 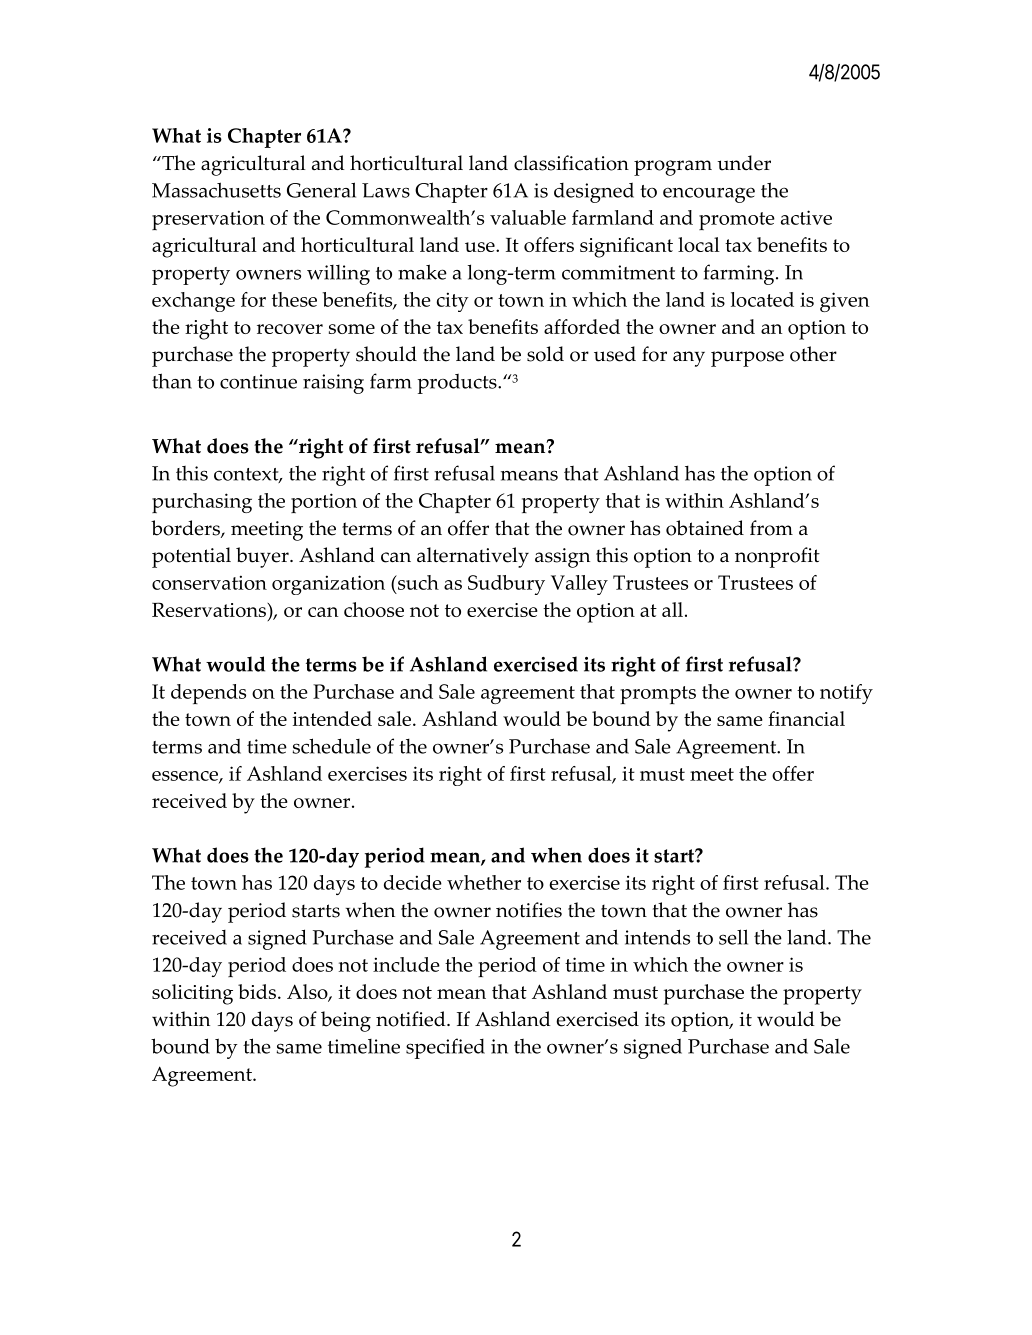 I want to click on schedule, so click(x=331, y=746).
